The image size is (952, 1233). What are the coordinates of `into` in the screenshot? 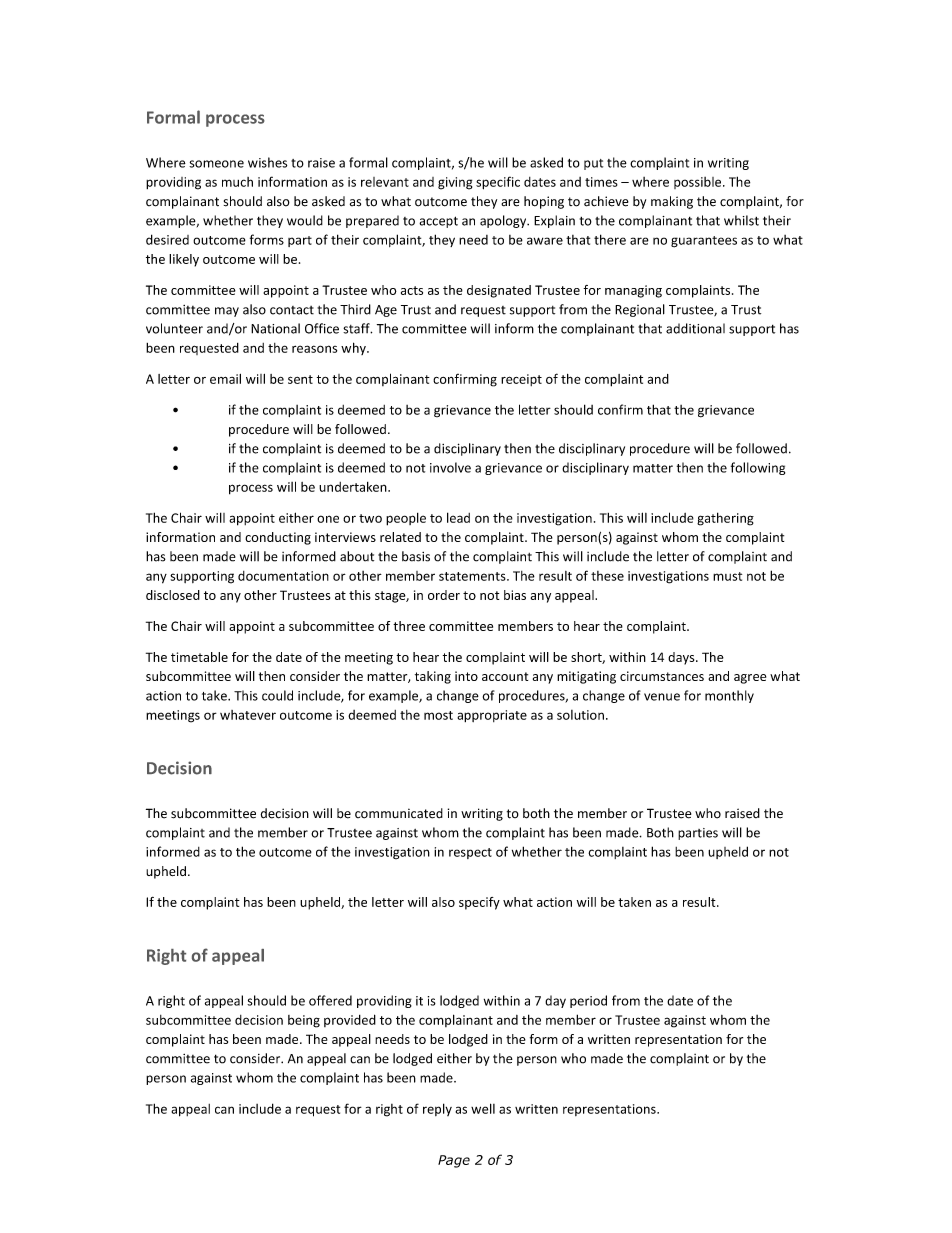 It's located at (466, 676).
